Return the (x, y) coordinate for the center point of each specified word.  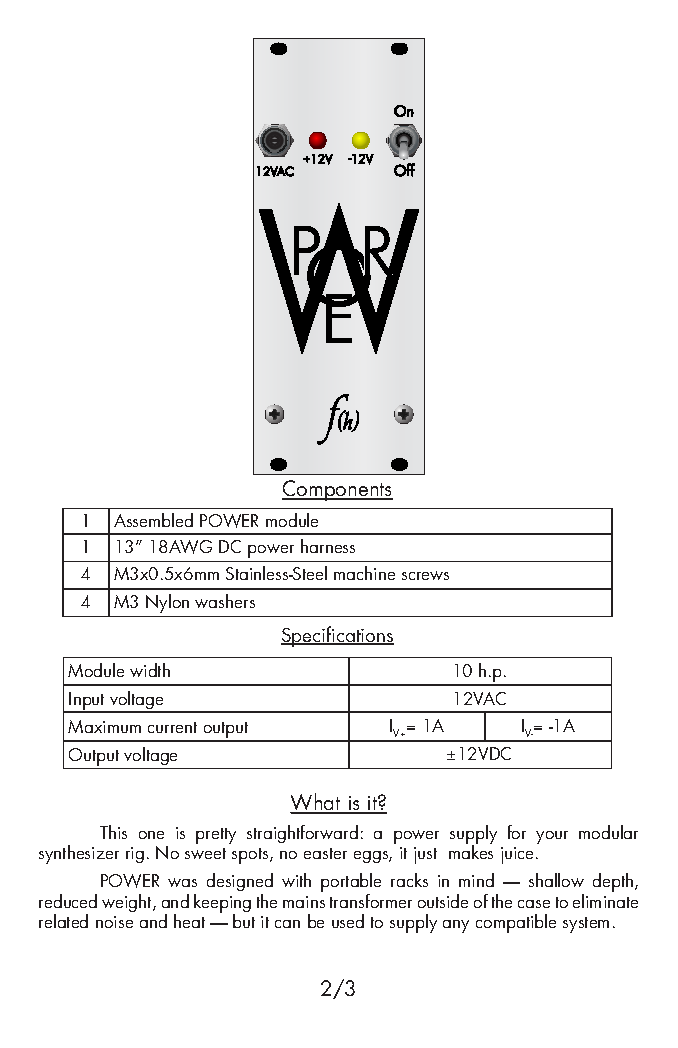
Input (87, 702)
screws (425, 575)
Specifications (337, 636)
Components (337, 490)
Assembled (153, 520)
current (172, 727)
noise (114, 922)
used (348, 921)
